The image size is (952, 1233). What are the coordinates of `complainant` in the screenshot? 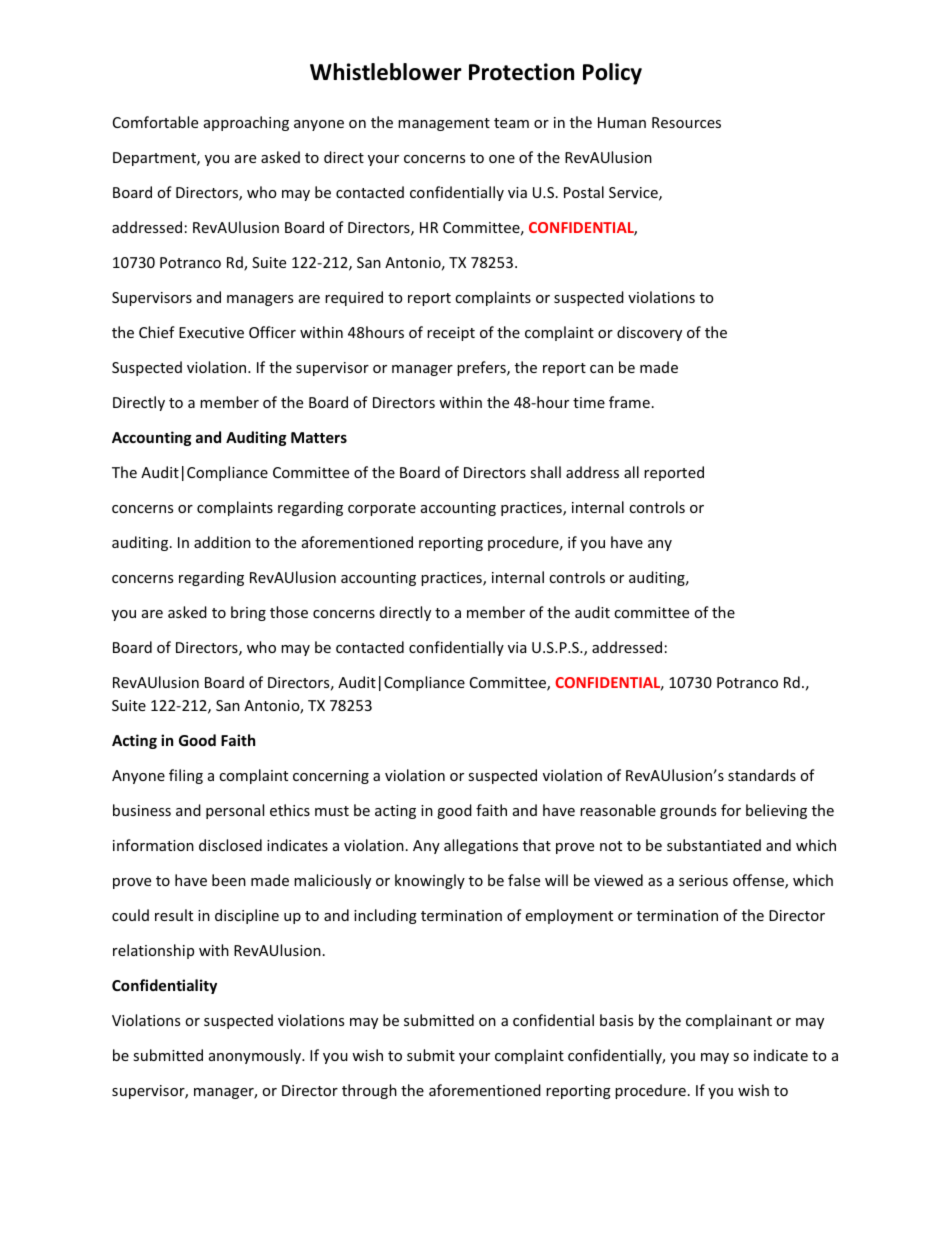 It's located at (729, 1021).
